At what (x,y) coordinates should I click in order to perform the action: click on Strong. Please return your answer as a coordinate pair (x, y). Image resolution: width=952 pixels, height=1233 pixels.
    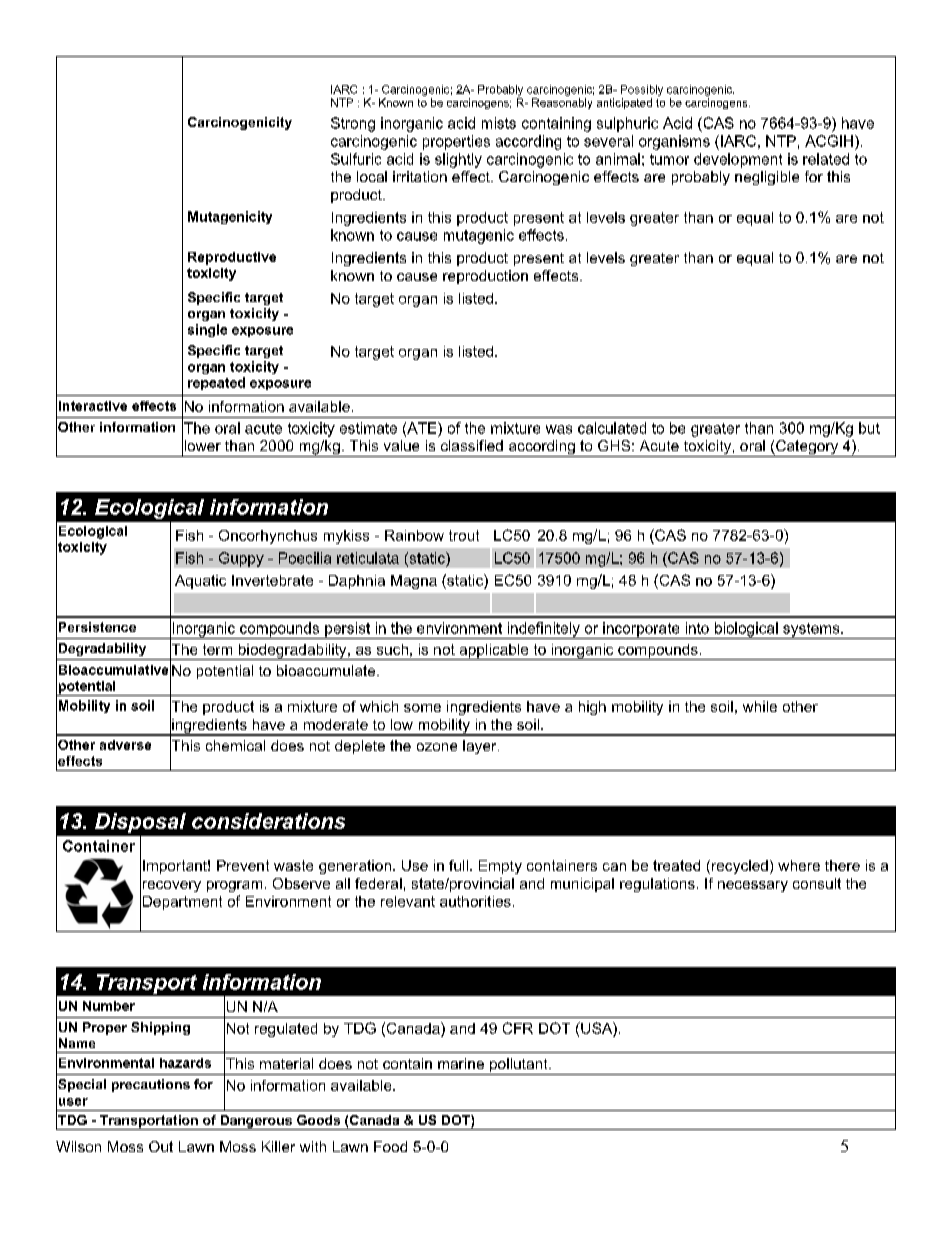
    Looking at the image, I should click on (353, 124).
